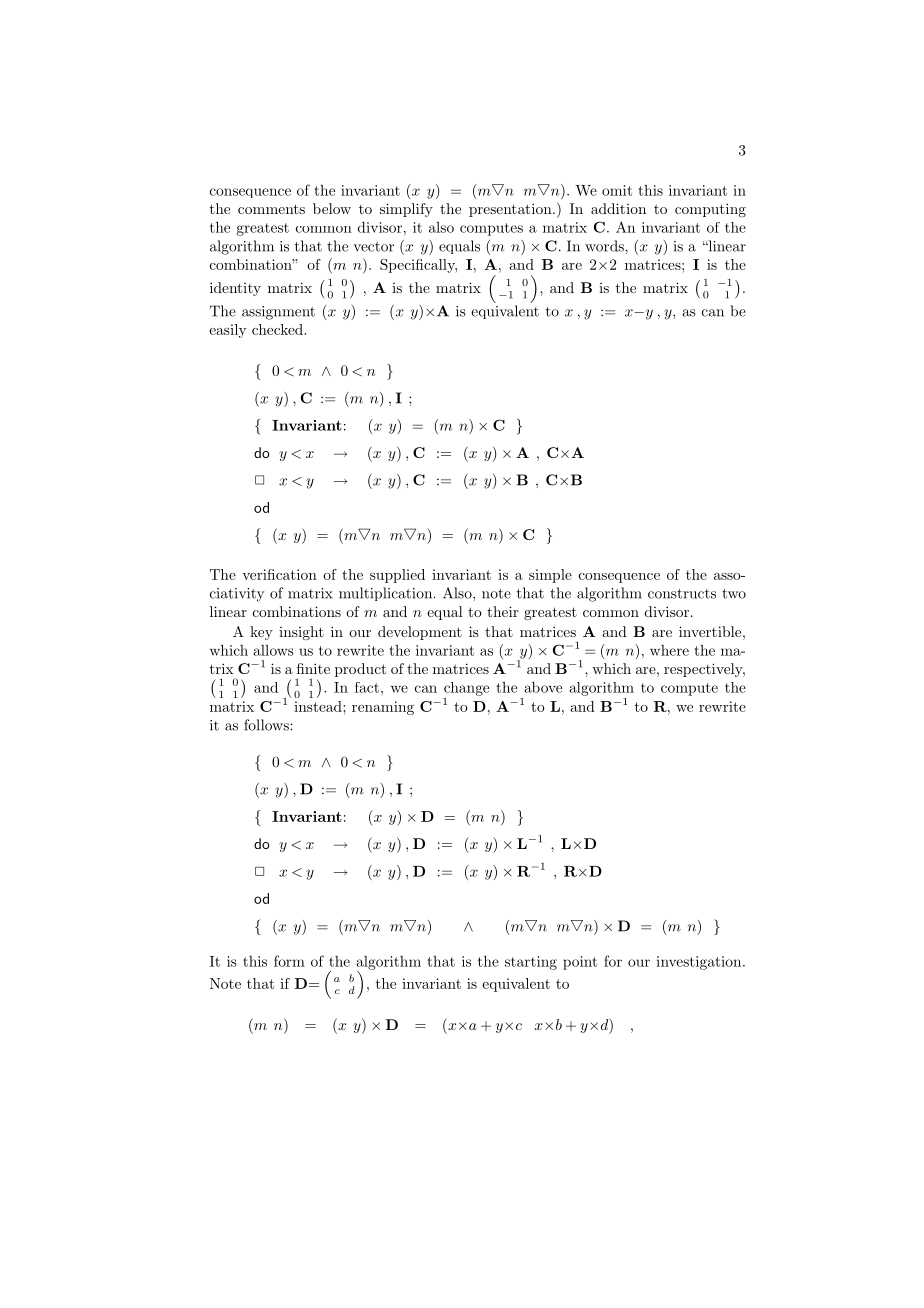  What do you see at coordinates (698, 963) in the page?
I see `investigation` at bounding box center [698, 963].
